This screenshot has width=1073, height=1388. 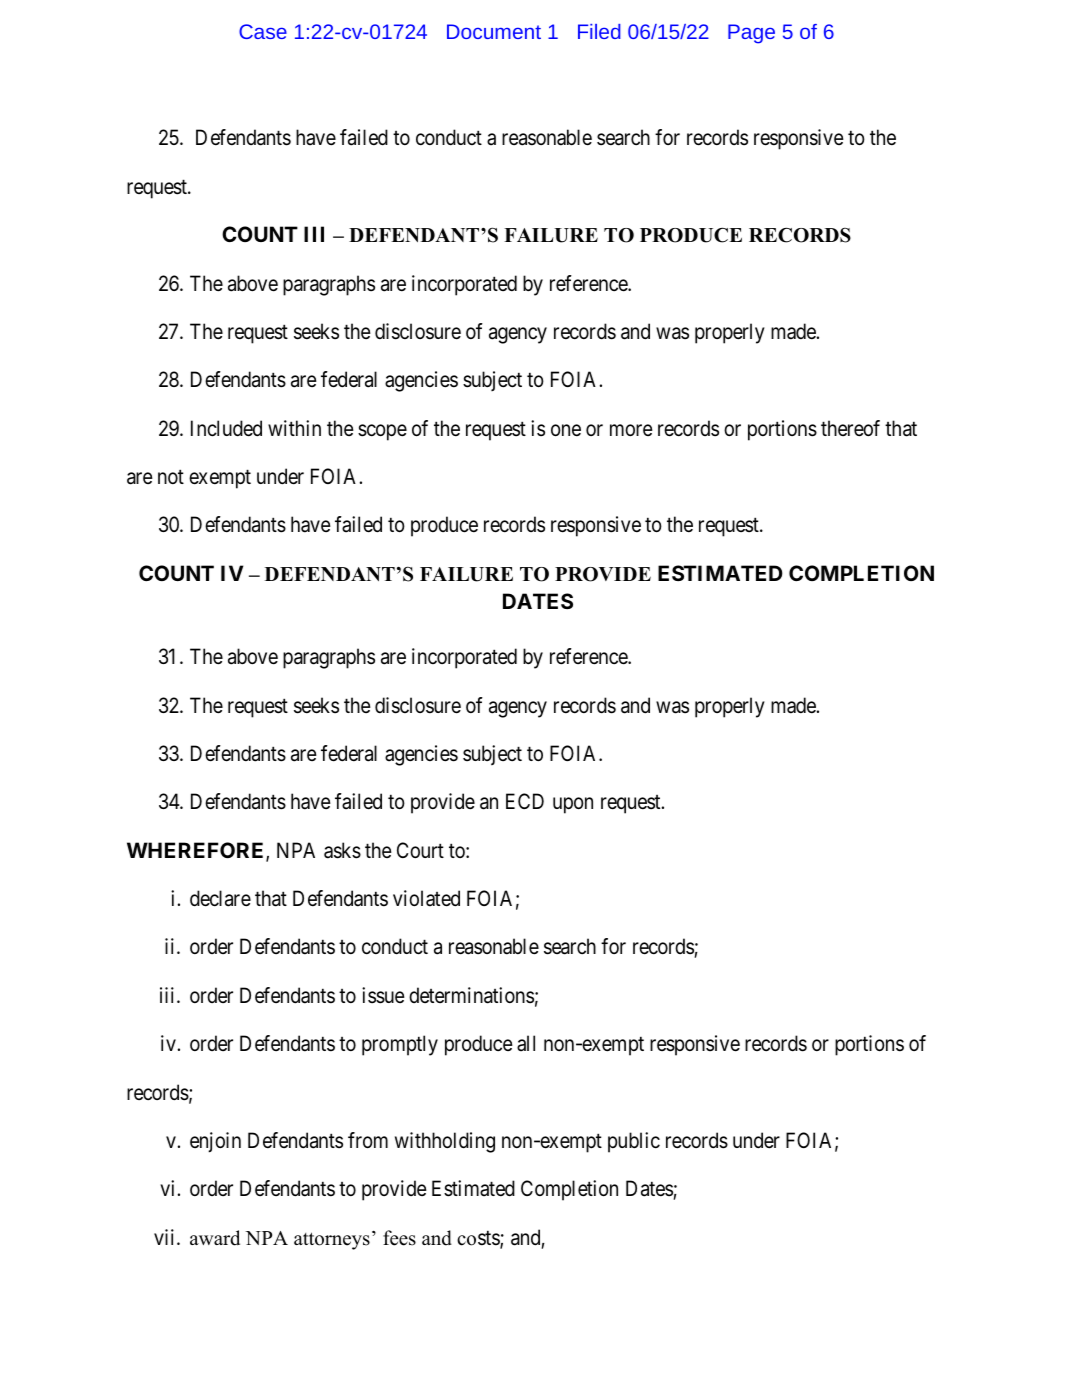 I want to click on thereof, so click(x=850, y=428).
